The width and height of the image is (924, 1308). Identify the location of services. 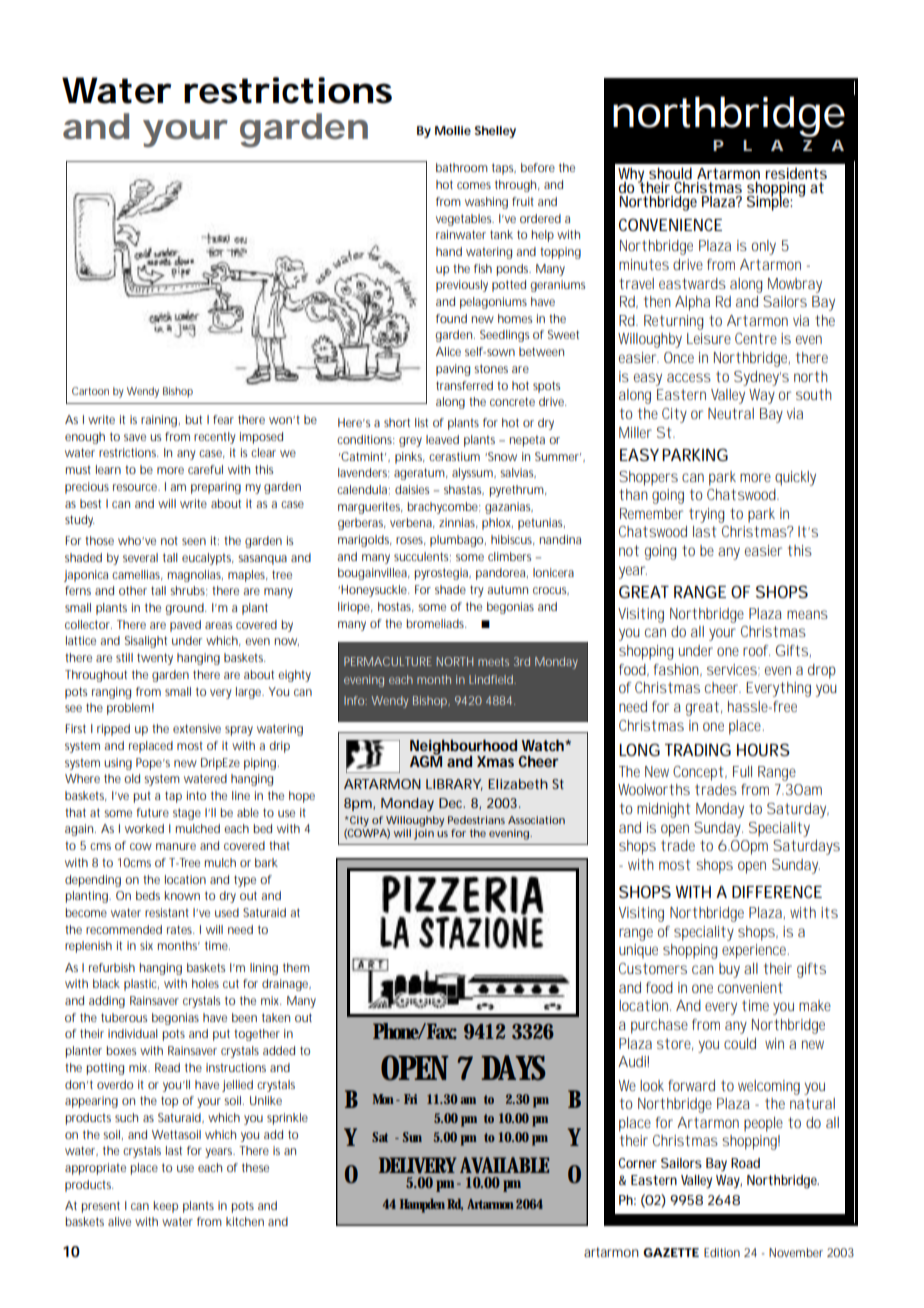
(733, 670).
